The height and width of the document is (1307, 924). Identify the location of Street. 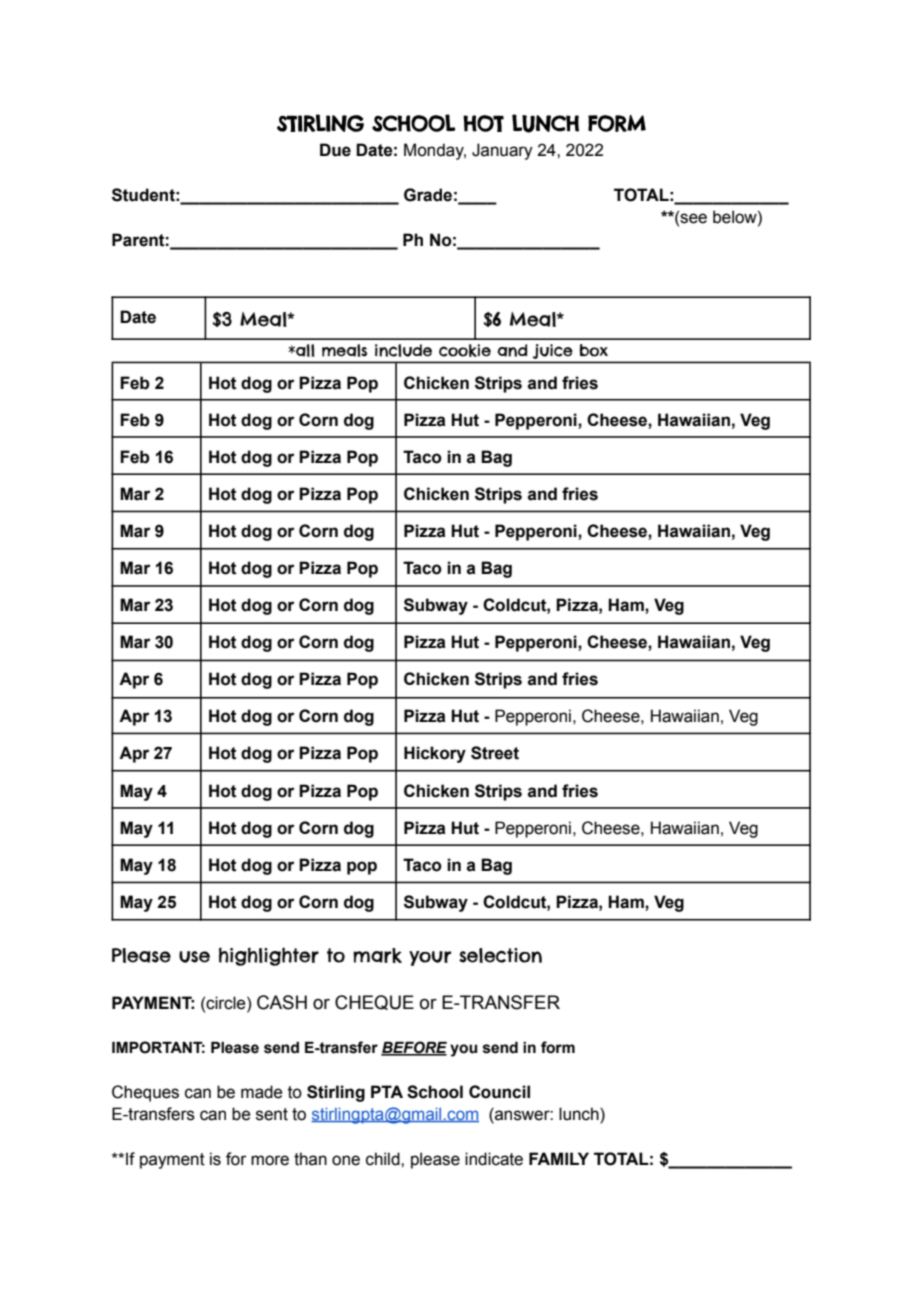
(495, 753).
